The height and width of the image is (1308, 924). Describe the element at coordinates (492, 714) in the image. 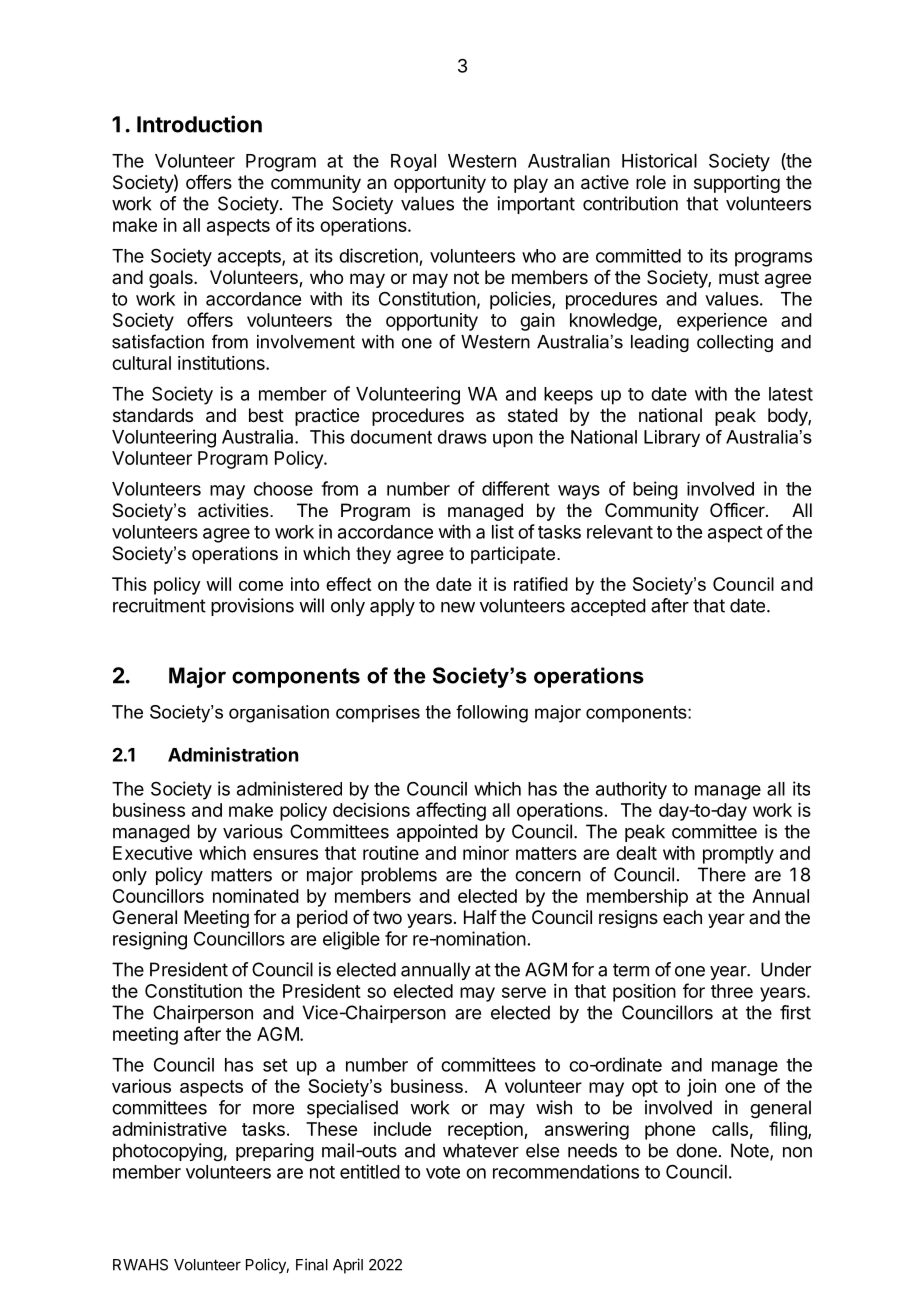

I see `following` at that location.
